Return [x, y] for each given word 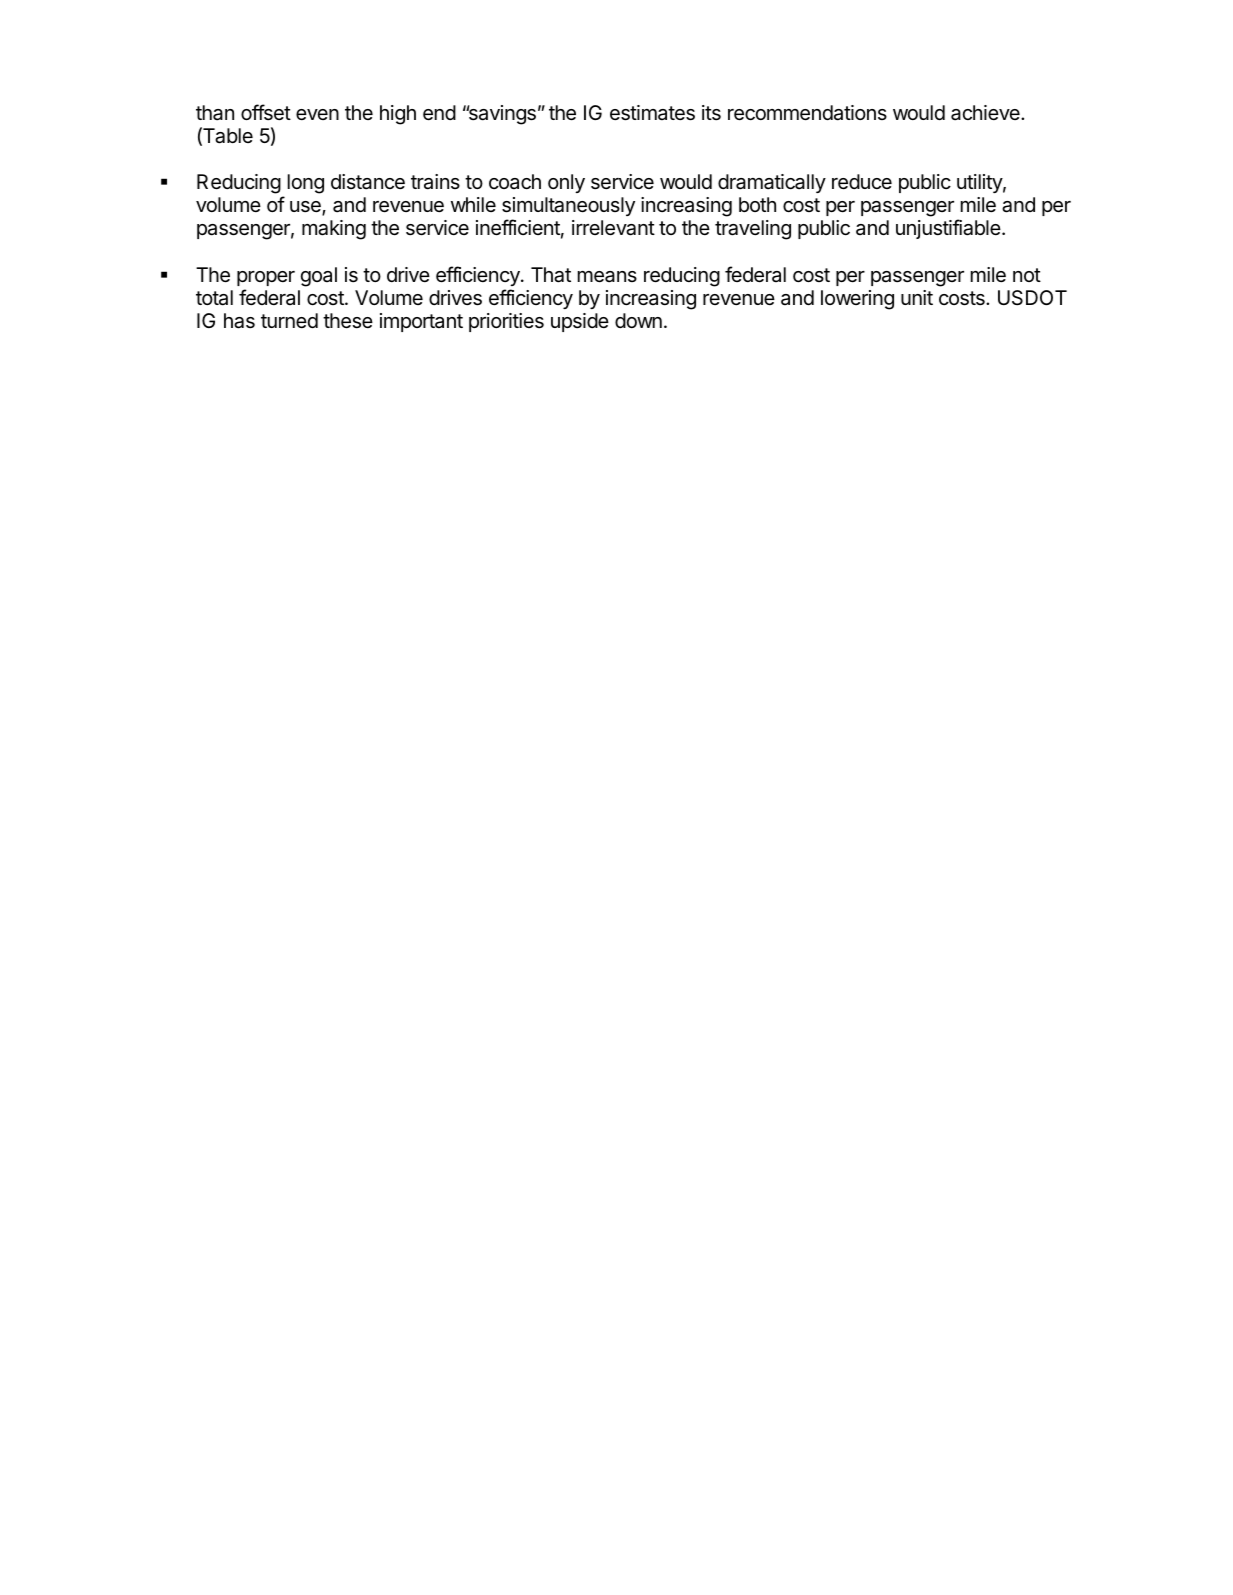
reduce [862, 182]
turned [289, 320]
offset [266, 112]
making [334, 230]
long [306, 184]
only [566, 183]
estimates [652, 113]
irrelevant [613, 228]
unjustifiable [949, 229]
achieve [986, 113]
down [638, 320]
